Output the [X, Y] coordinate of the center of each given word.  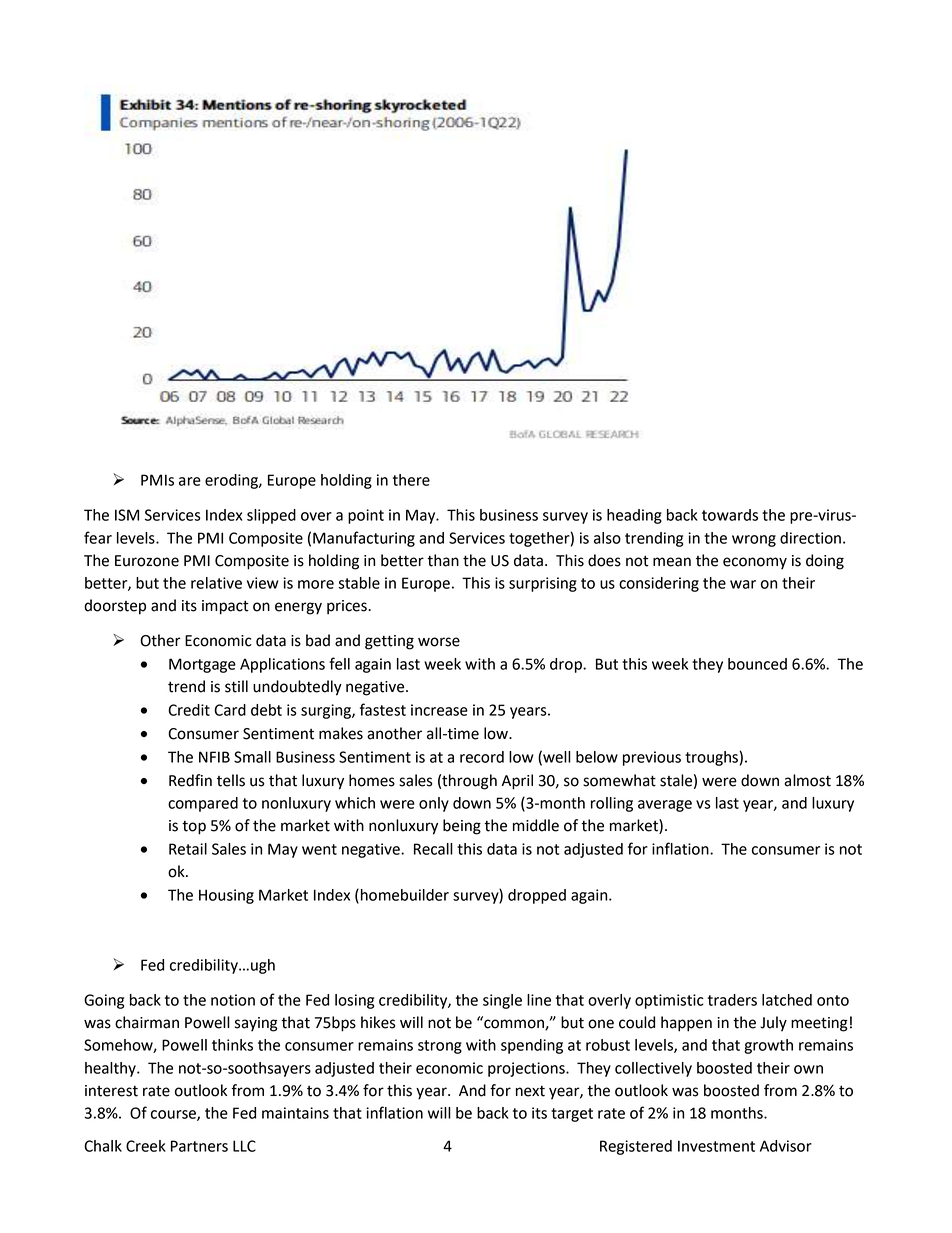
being [462, 827]
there [411, 480]
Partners [199, 1146]
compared [203, 804]
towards [730, 515]
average [665, 806]
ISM [127, 515]
